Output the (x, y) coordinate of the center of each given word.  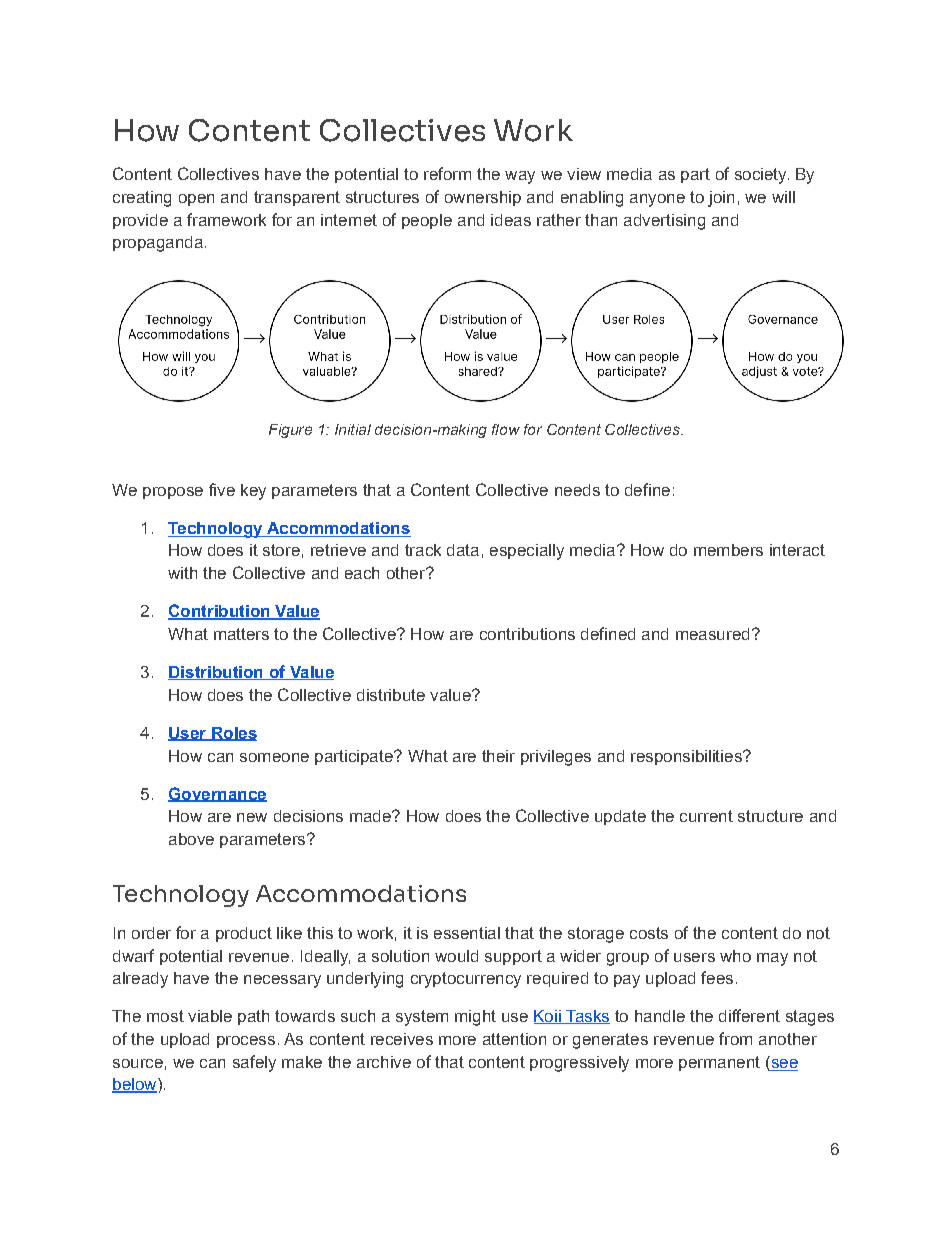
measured (712, 634)
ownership (483, 198)
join (721, 199)
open (196, 200)
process (246, 1042)
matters (241, 634)
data (463, 550)
